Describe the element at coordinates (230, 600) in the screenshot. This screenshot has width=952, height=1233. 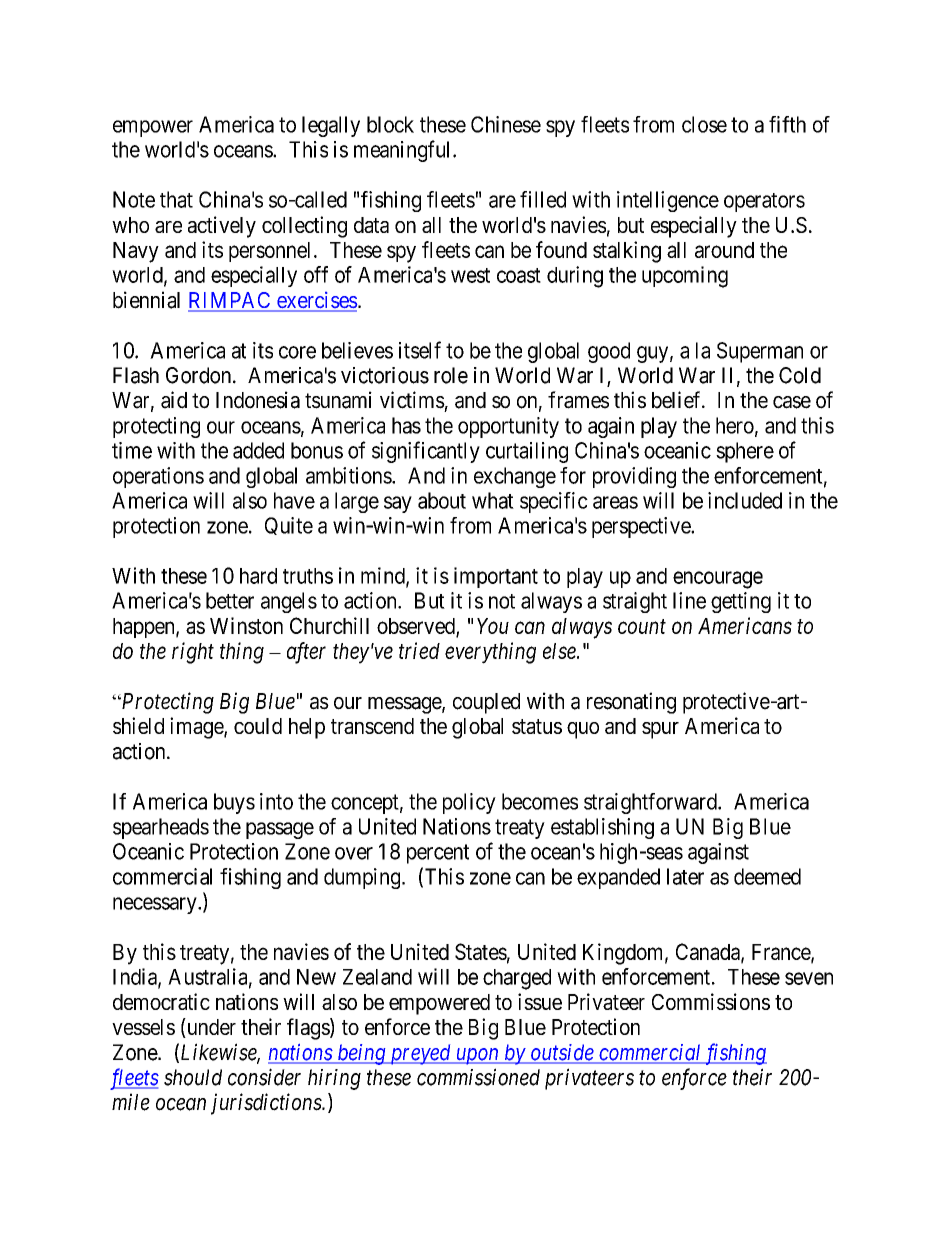
I see `better` at that location.
